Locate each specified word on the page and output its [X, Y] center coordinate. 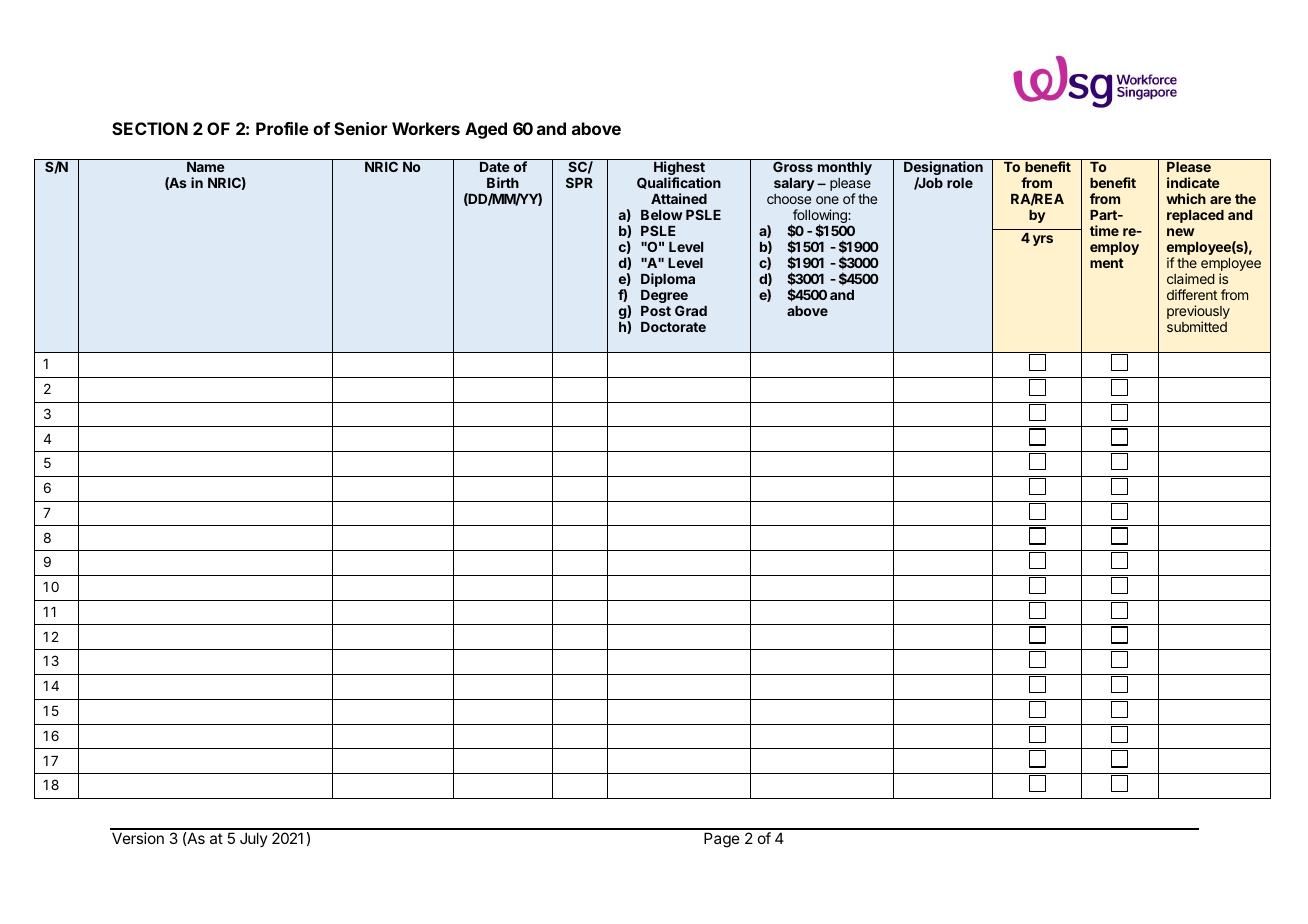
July [254, 839]
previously [1198, 313]
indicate [1193, 182]
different [1192, 294]
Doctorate [673, 327]
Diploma [668, 280]
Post [656, 311]
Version [138, 838]
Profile [282, 128]
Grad [691, 310]
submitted [1197, 326]
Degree [664, 298]
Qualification [679, 183]
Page [722, 840]
